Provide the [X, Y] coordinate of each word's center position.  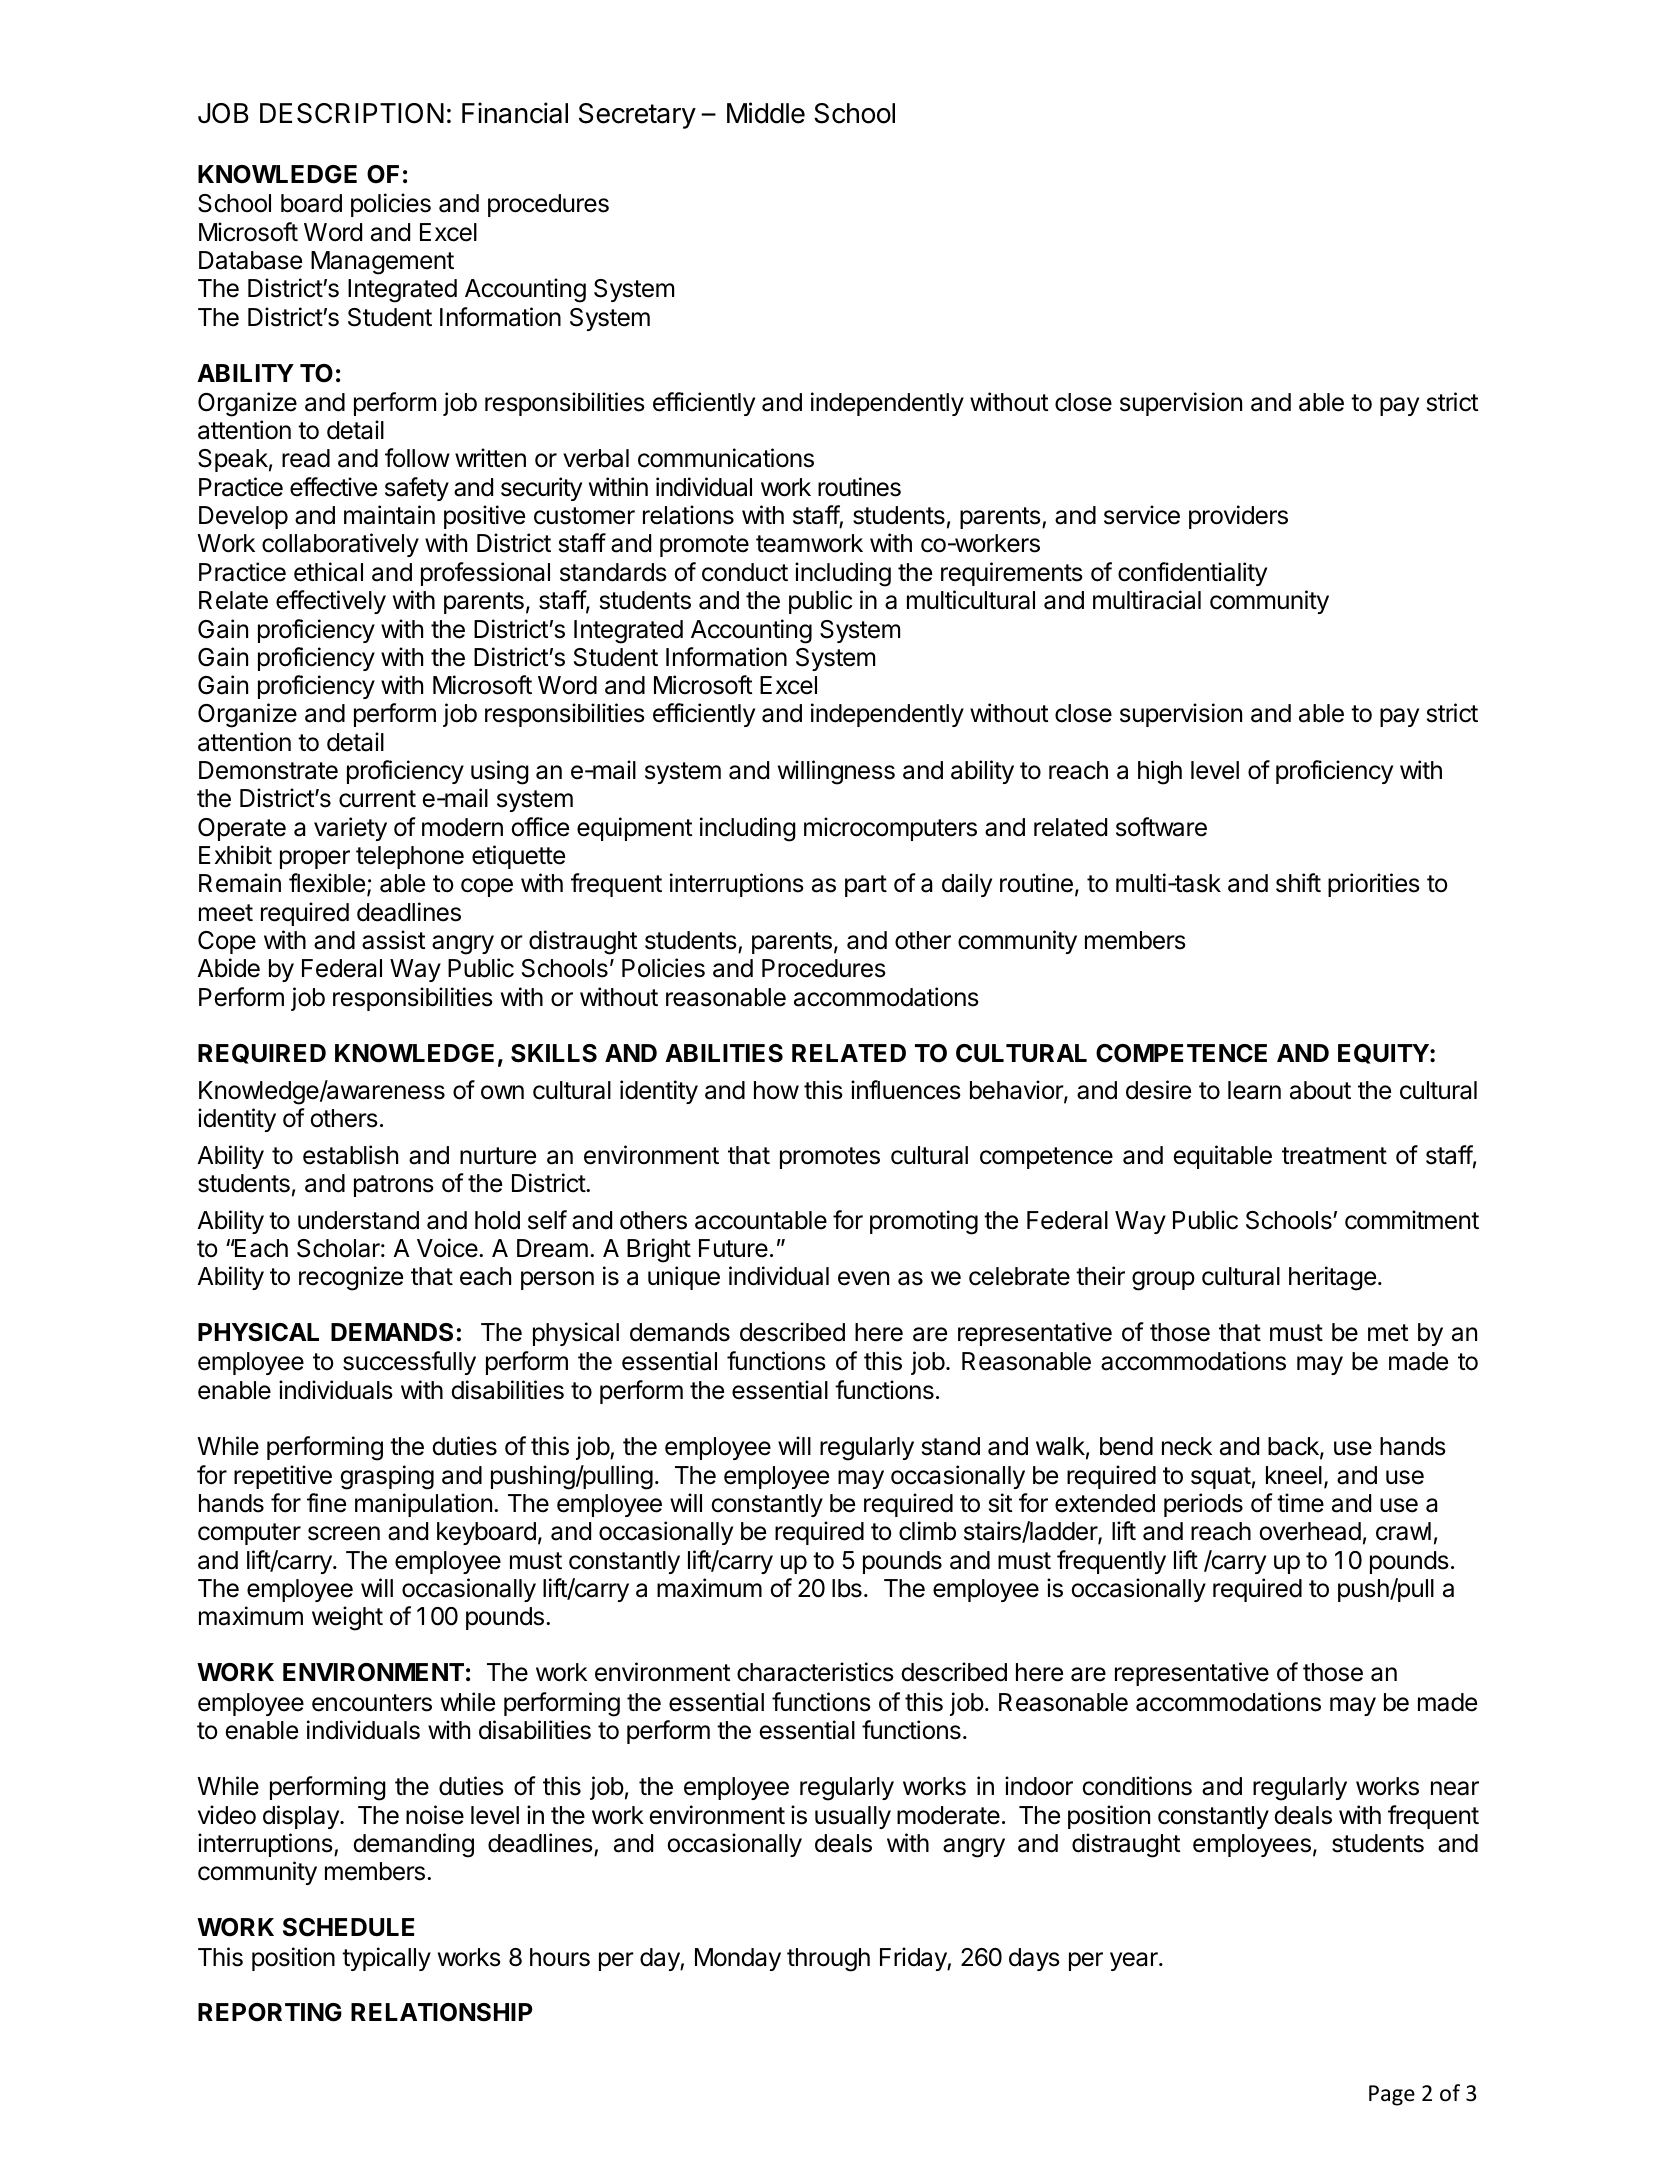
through [828, 1960]
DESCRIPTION [352, 113]
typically [386, 1959]
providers [1238, 517]
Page [1392, 2095]
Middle [766, 113]
